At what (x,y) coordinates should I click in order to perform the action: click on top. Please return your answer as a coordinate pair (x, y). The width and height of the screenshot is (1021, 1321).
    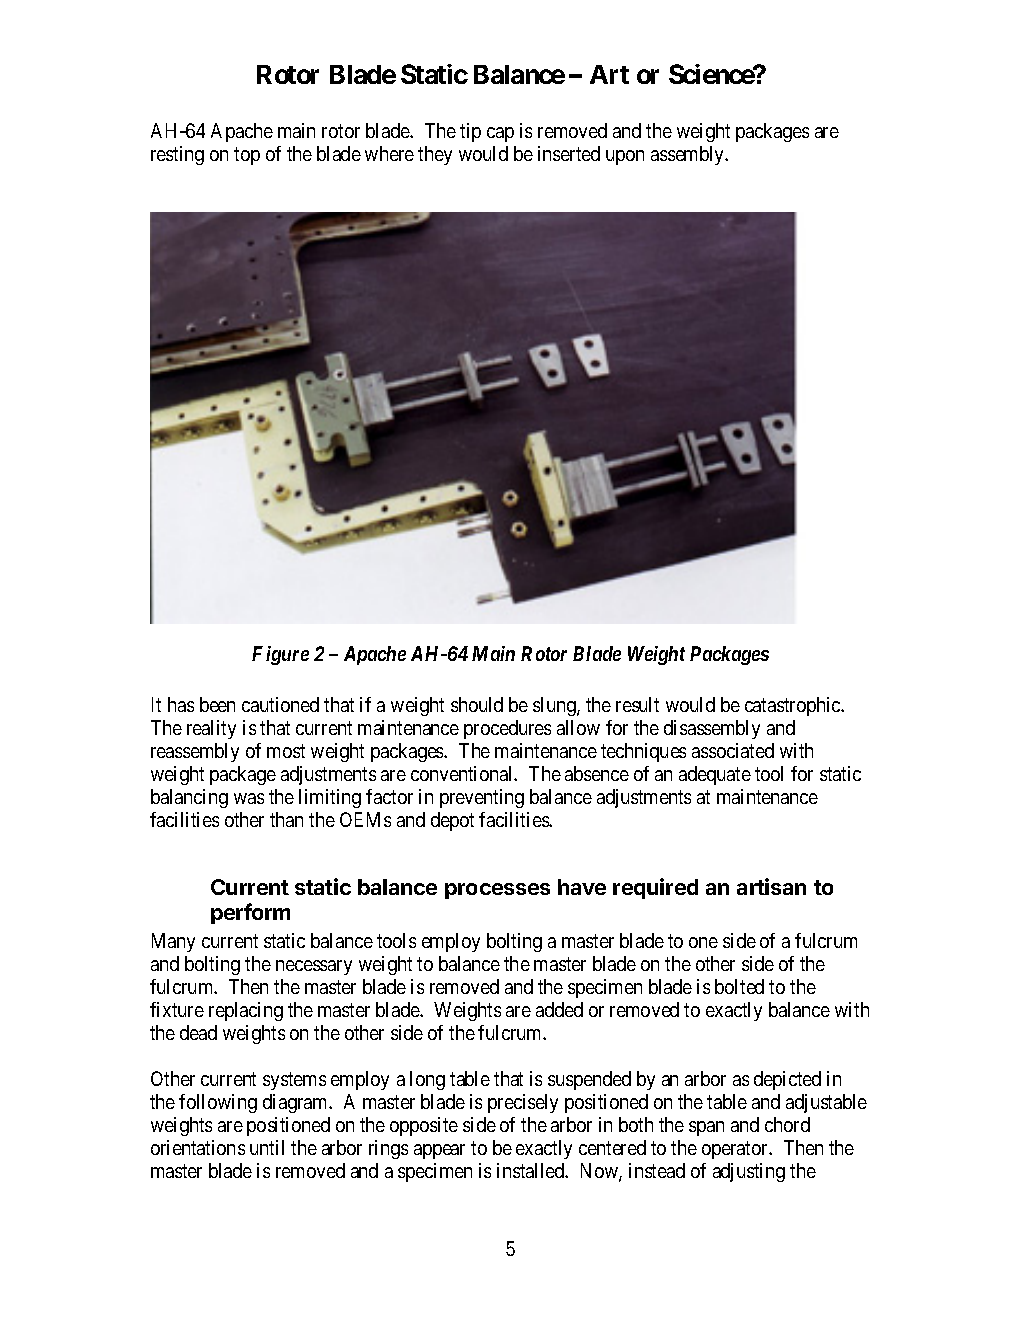
    Looking at the image, I should click on (247, 156).
